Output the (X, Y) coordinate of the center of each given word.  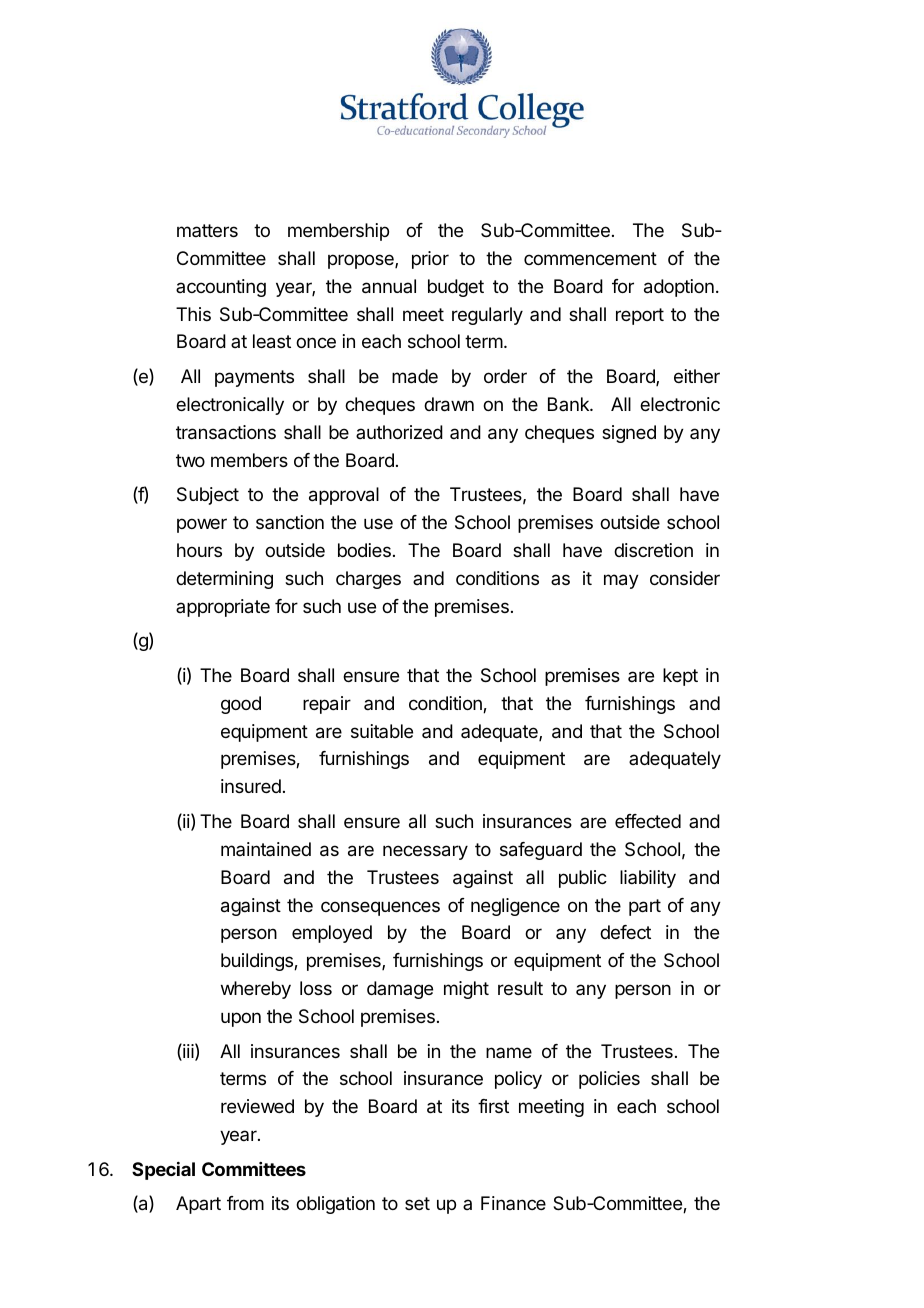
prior (430, 260)
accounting (221, 288)
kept (680, 677)
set (417, 1203)
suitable (382, 731)
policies (609, 1080)
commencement (590, 258)
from (245, 1203)
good (241, 705)
